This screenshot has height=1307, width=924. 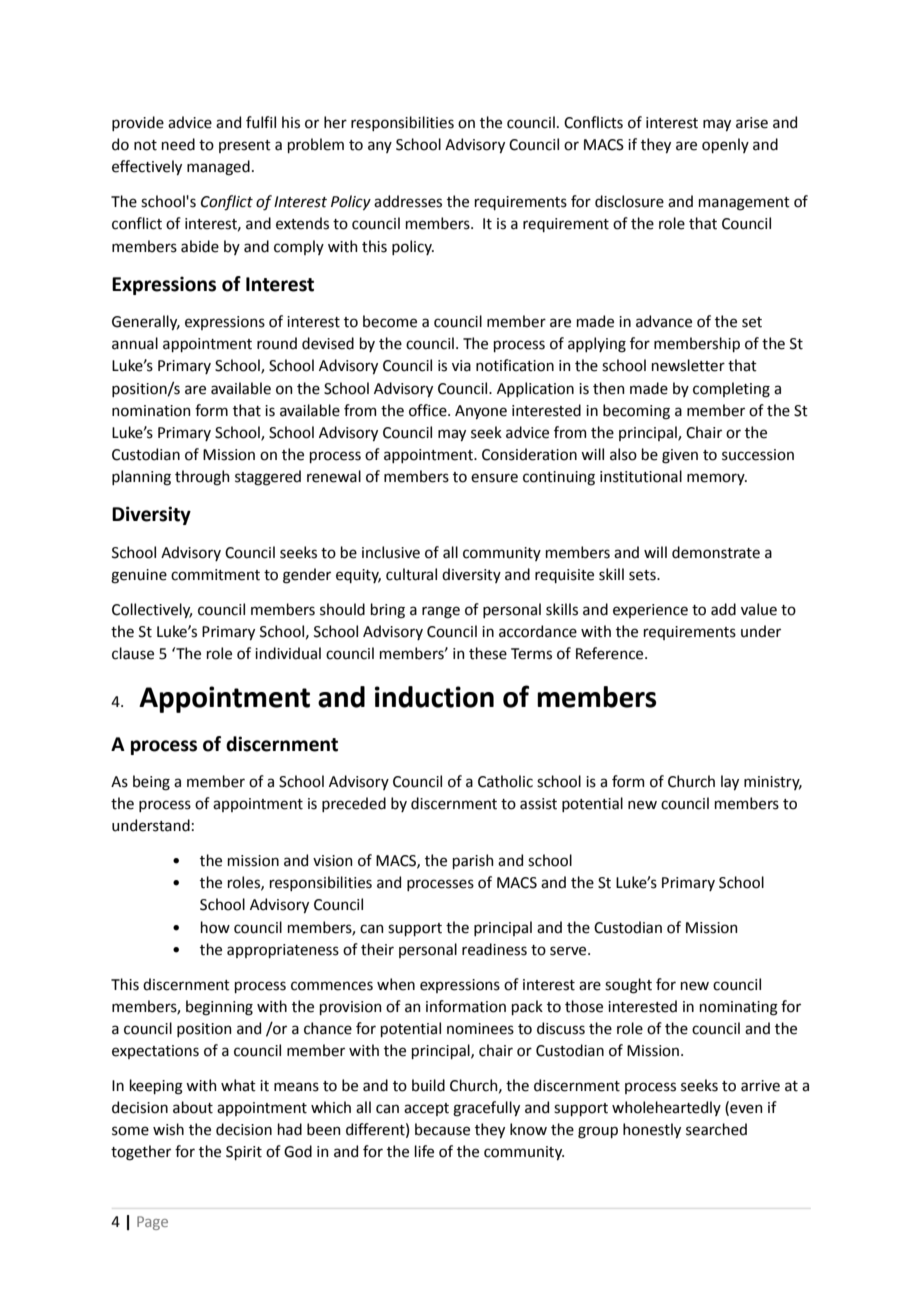 I want to click on lay, so click(x=730, y=782).
